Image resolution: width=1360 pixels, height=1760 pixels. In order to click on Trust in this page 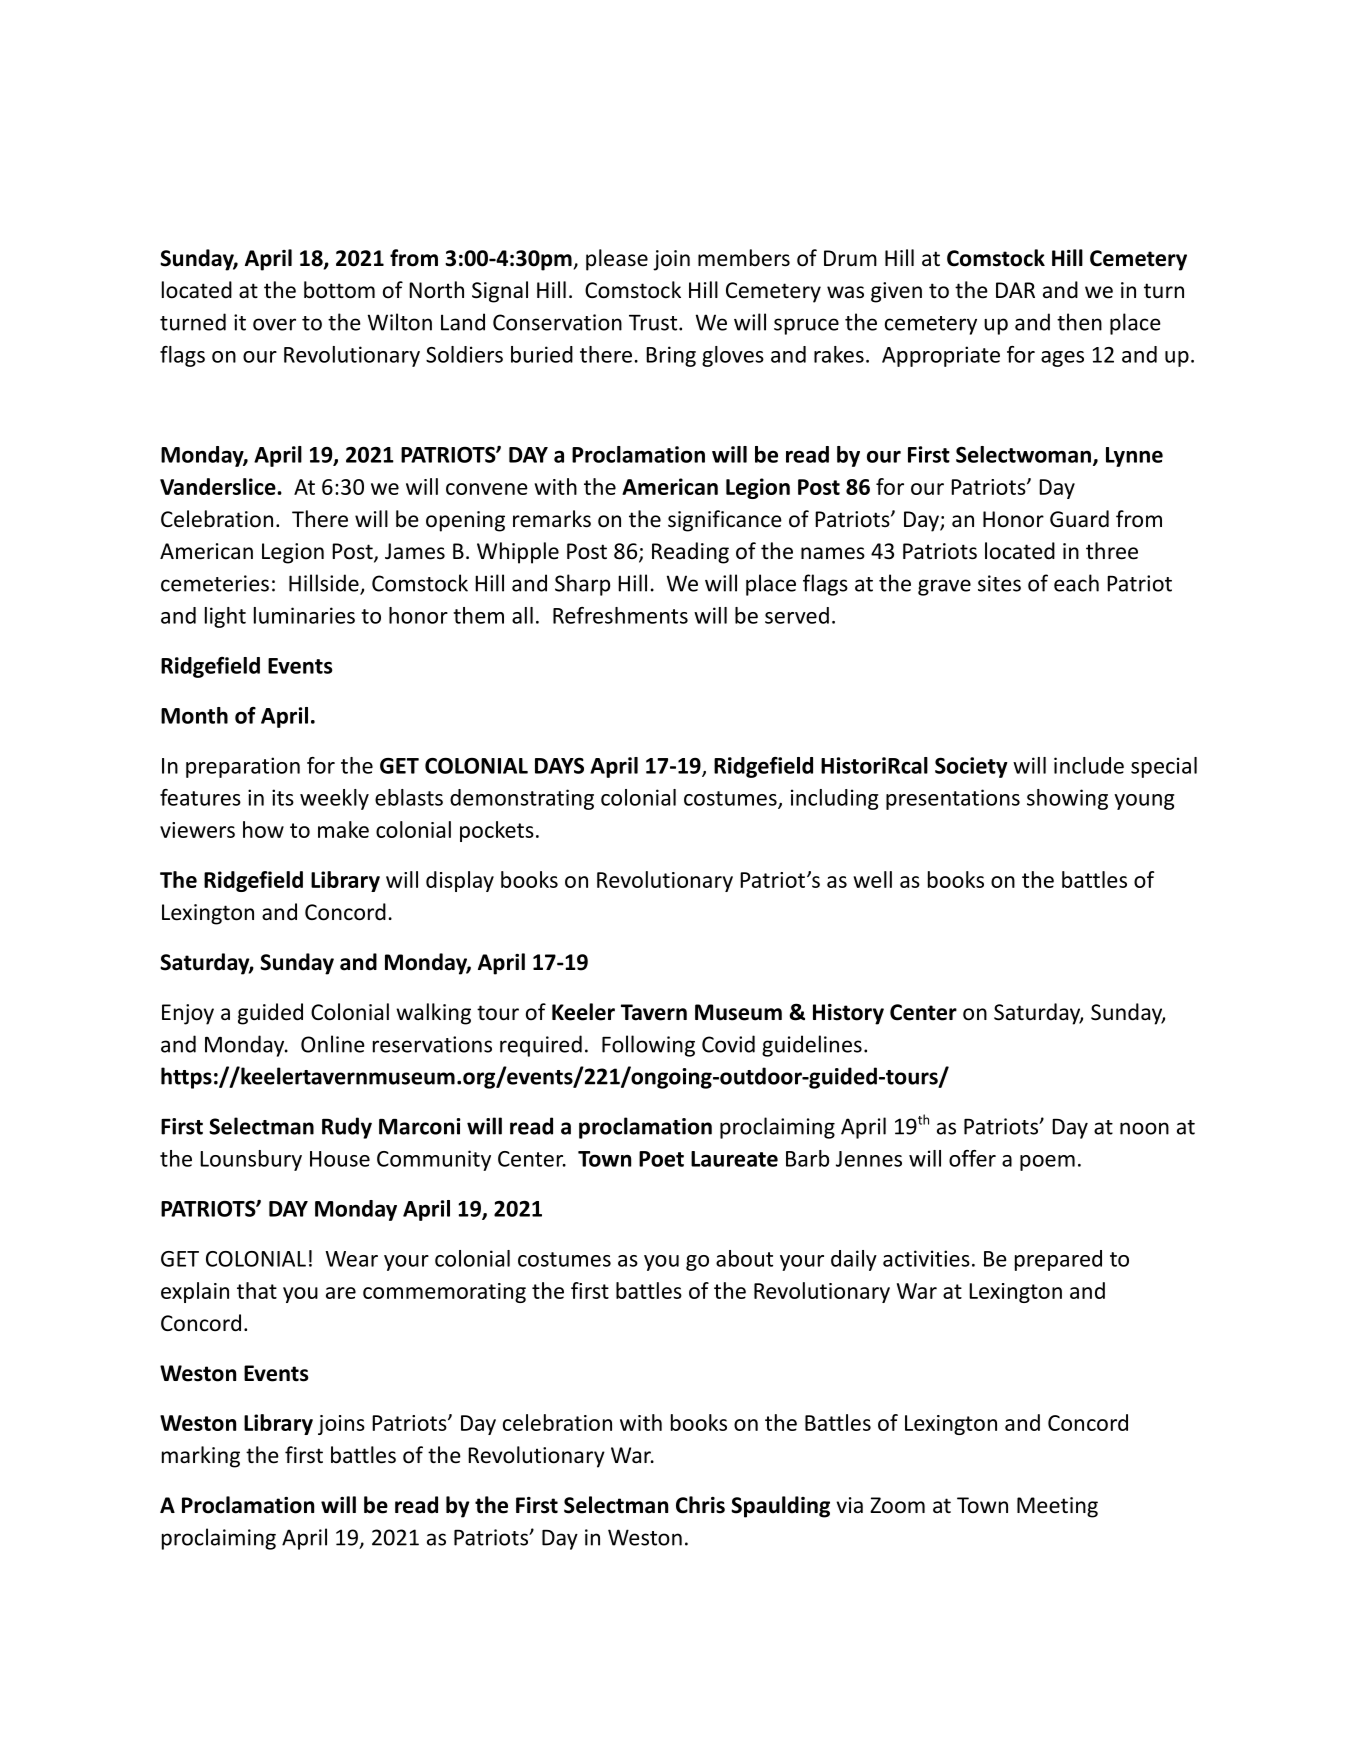, I will do `click(654, 323)`.
